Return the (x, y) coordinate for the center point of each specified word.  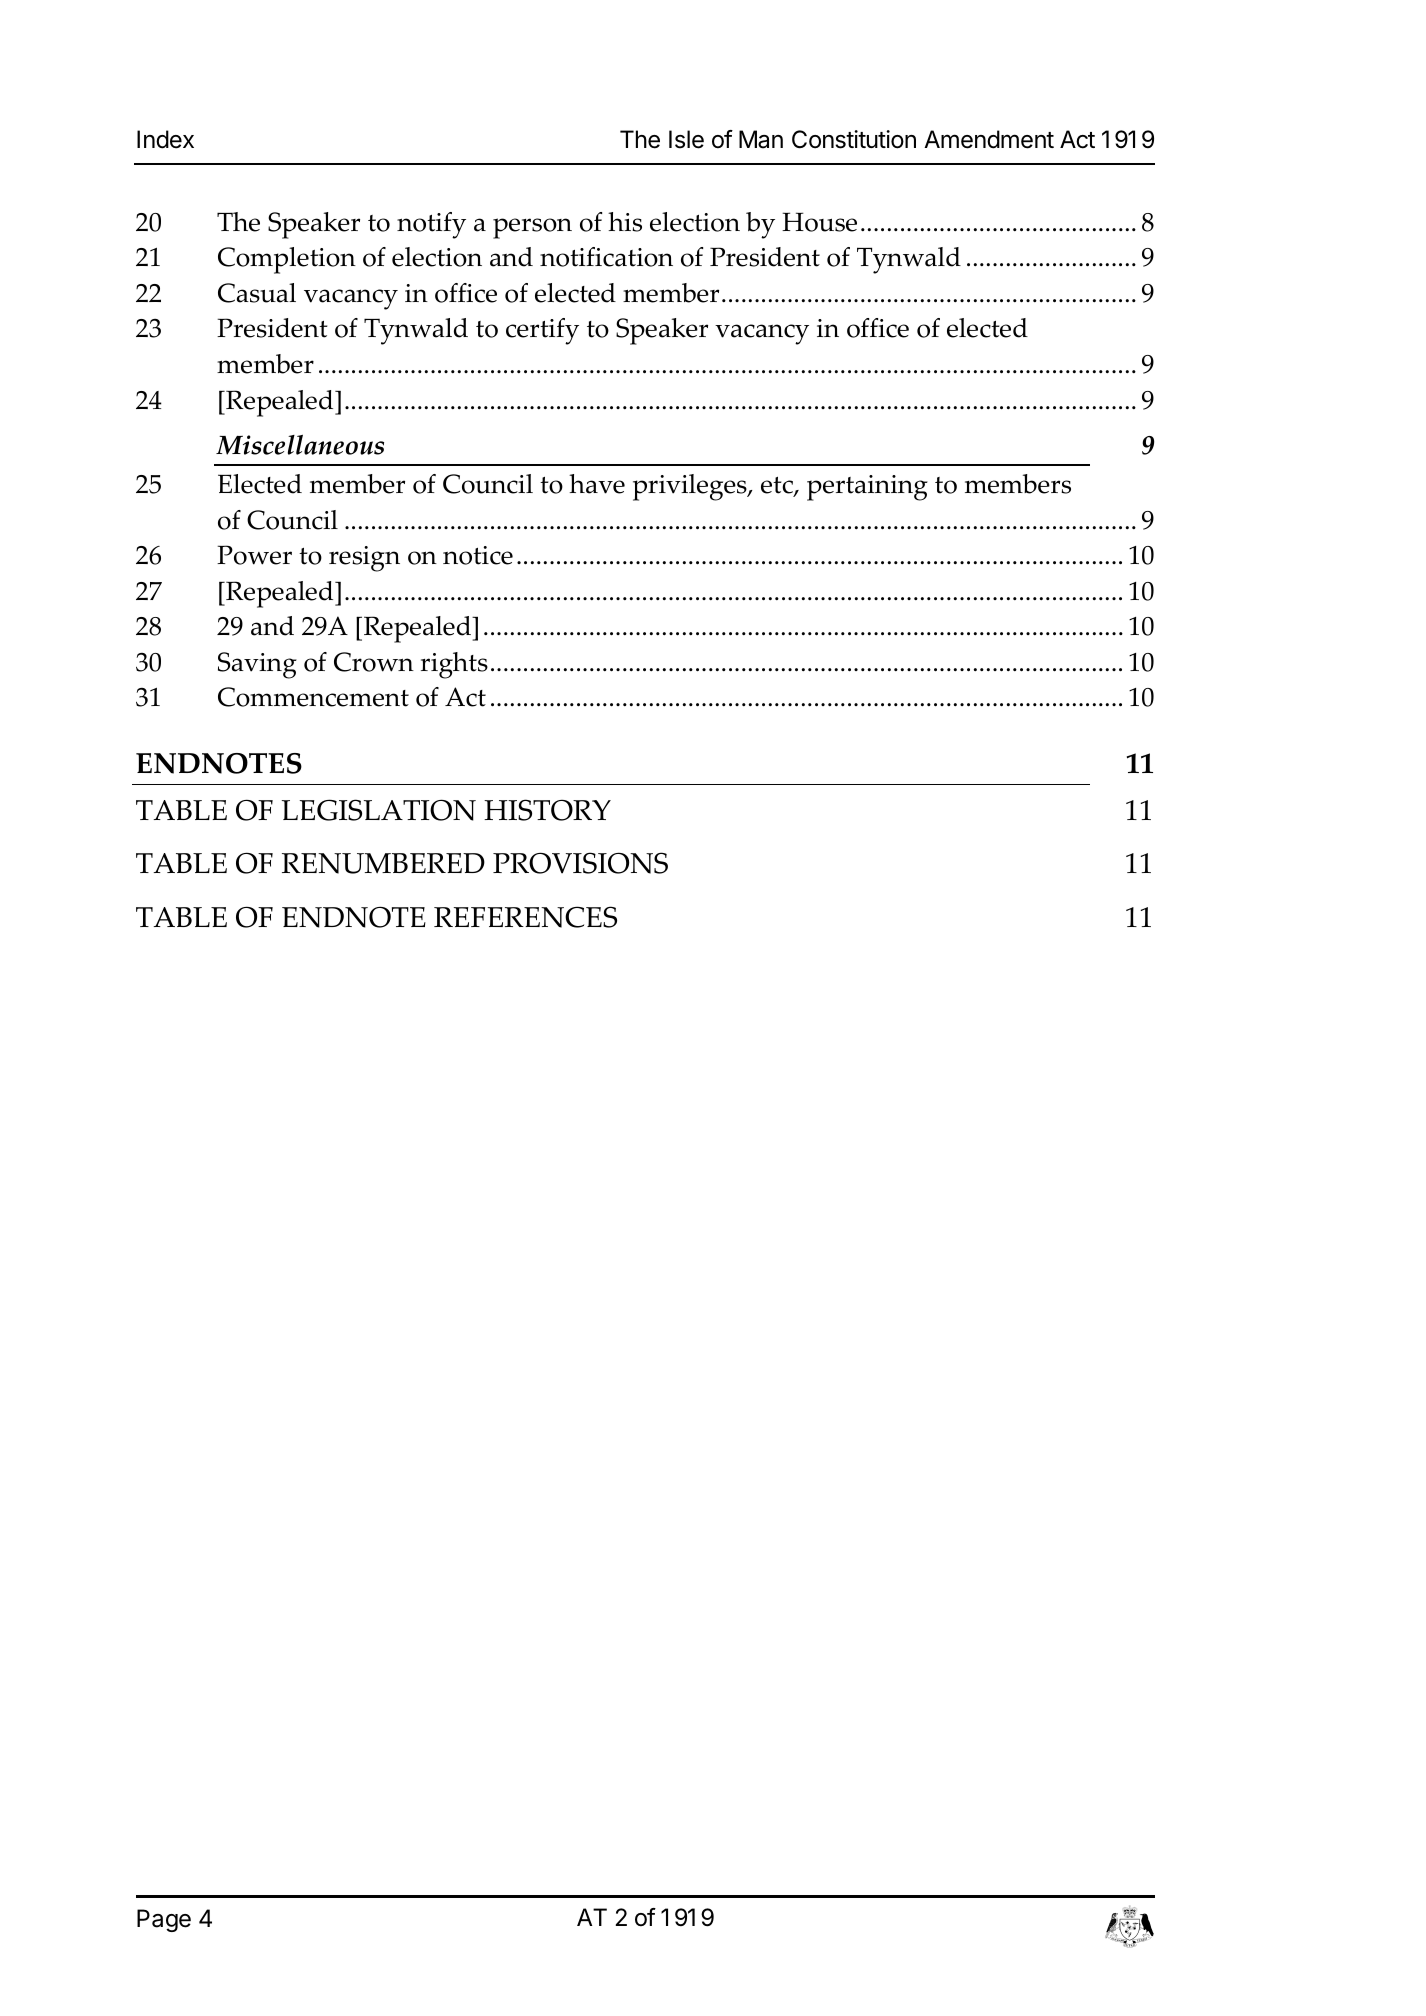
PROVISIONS (580, 863)
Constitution (854, 139)
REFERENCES (525, 917)
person (532, 228)
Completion (287, 260)
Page (164, 1920)
